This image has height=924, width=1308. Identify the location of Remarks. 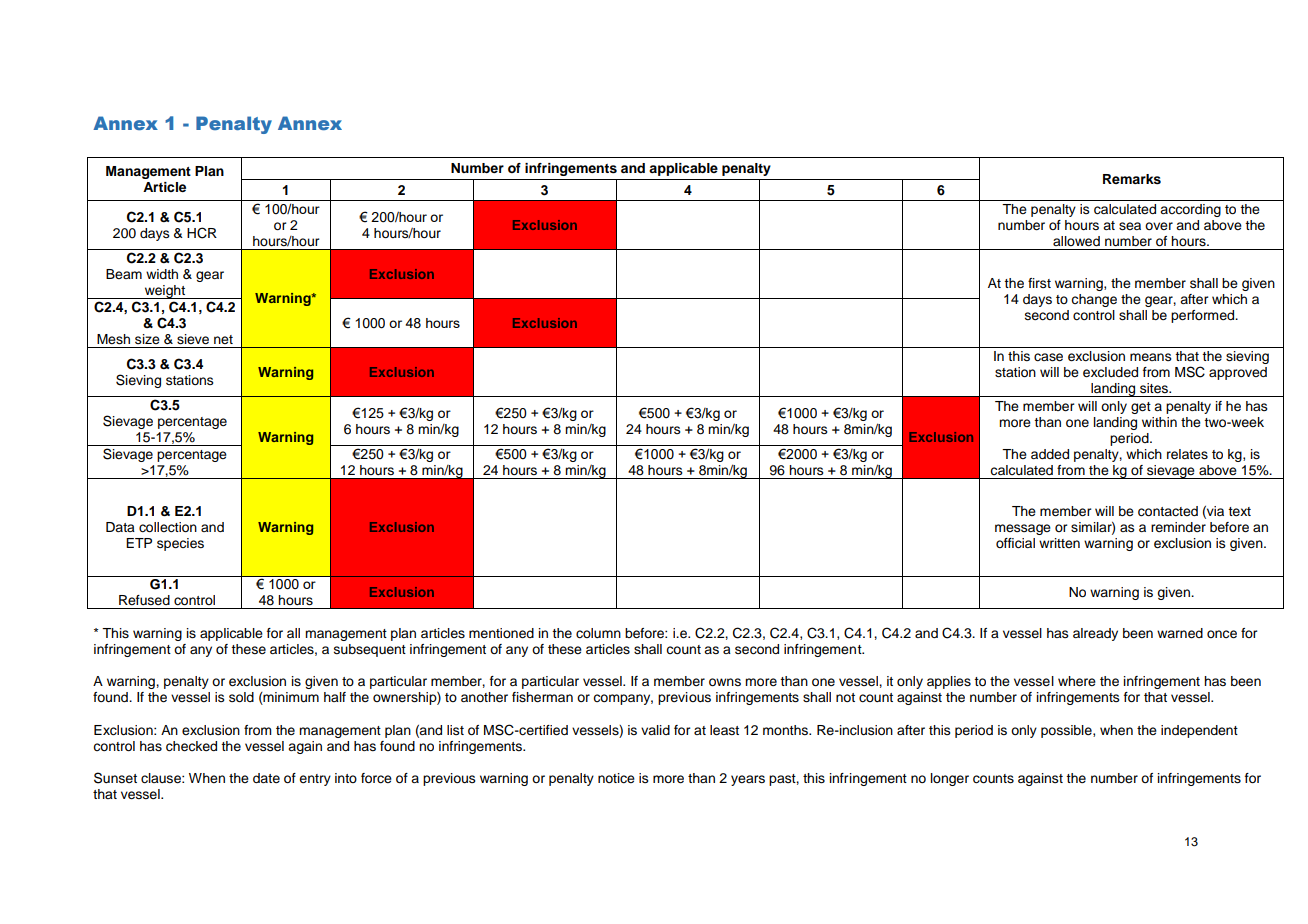
(1132, 179).
